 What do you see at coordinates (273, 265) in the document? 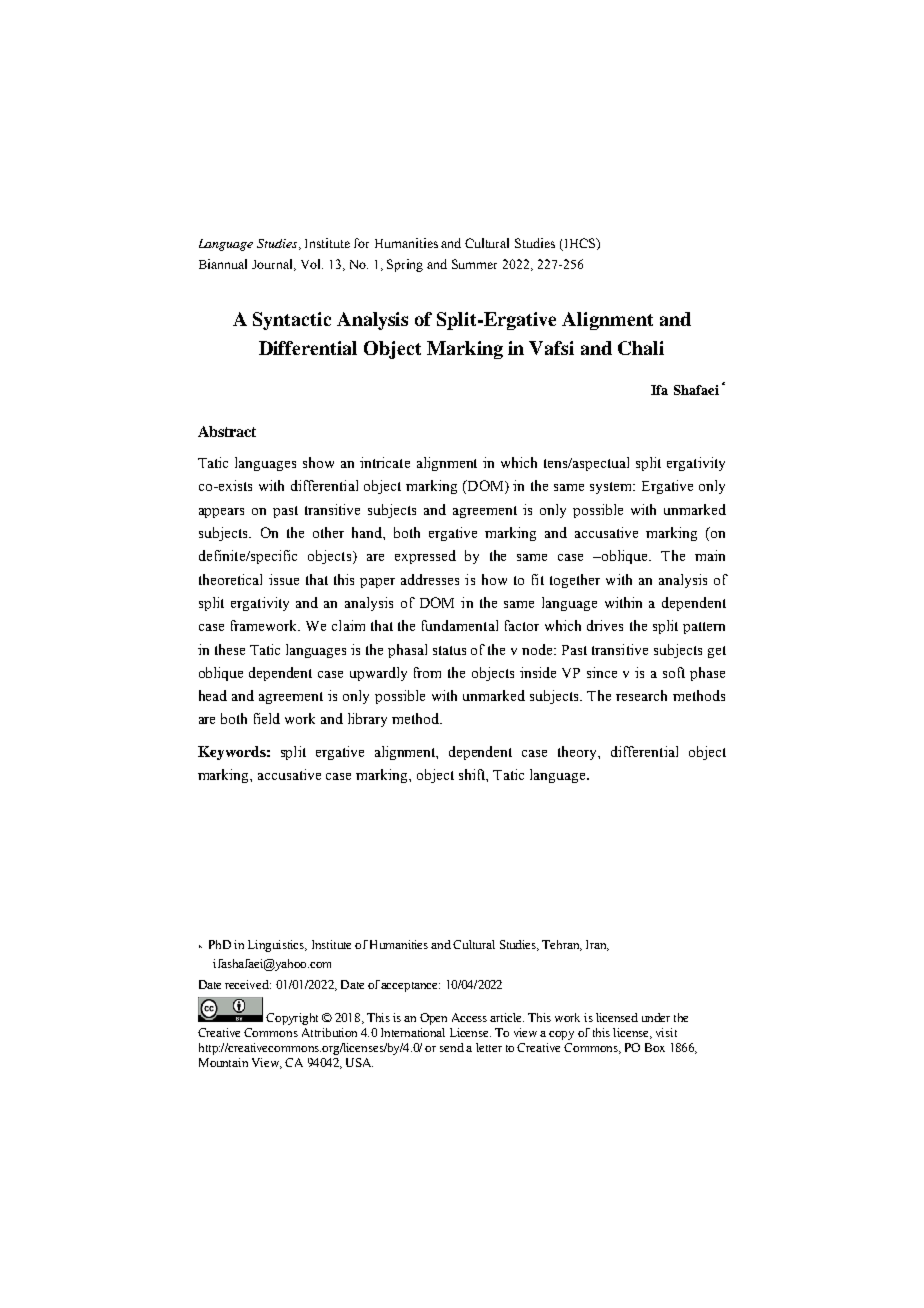
I see `Journal` at bounding box center [273, 265].
